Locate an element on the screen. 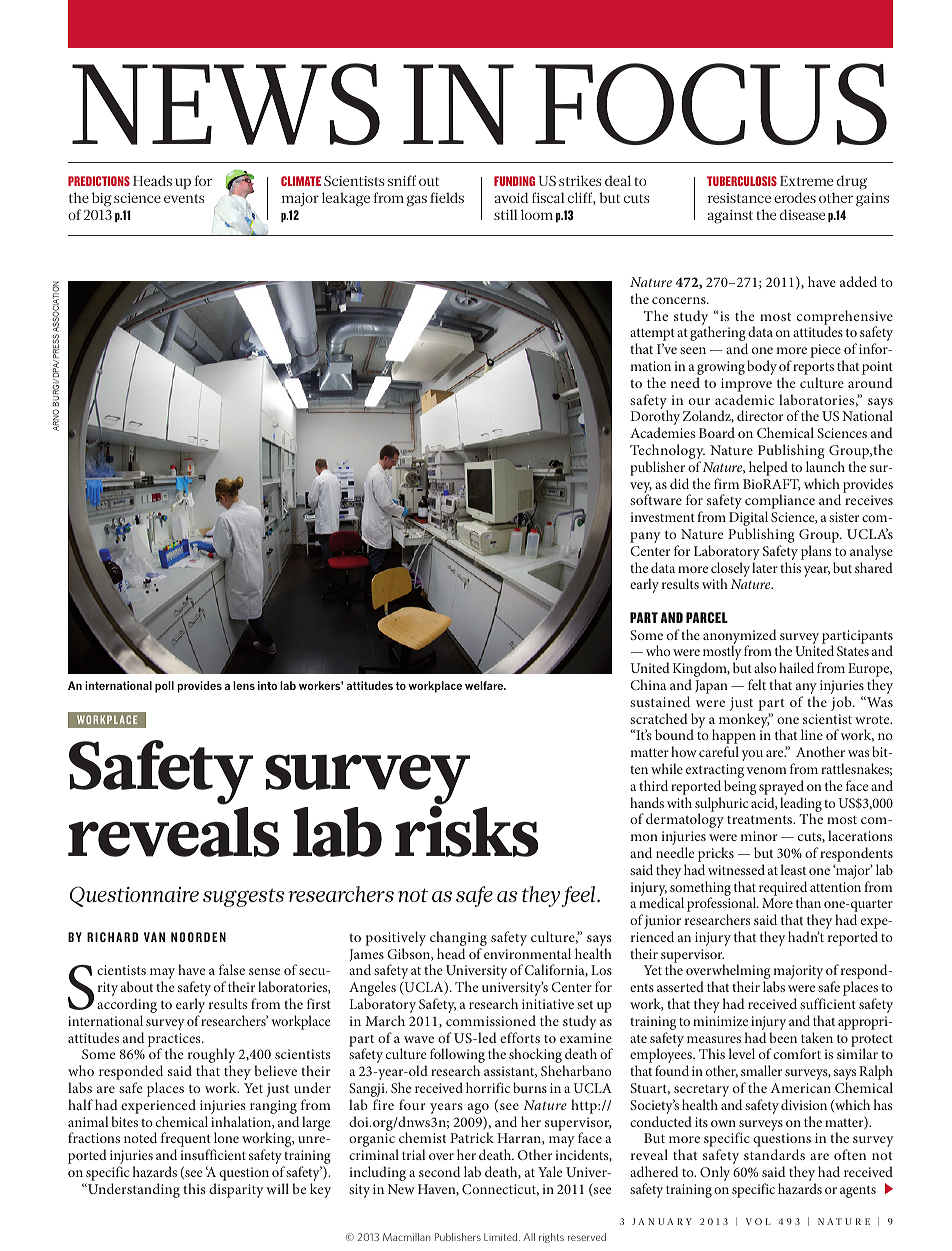 The image size is (952, 1251). director is located at coordinates (760, 415).
